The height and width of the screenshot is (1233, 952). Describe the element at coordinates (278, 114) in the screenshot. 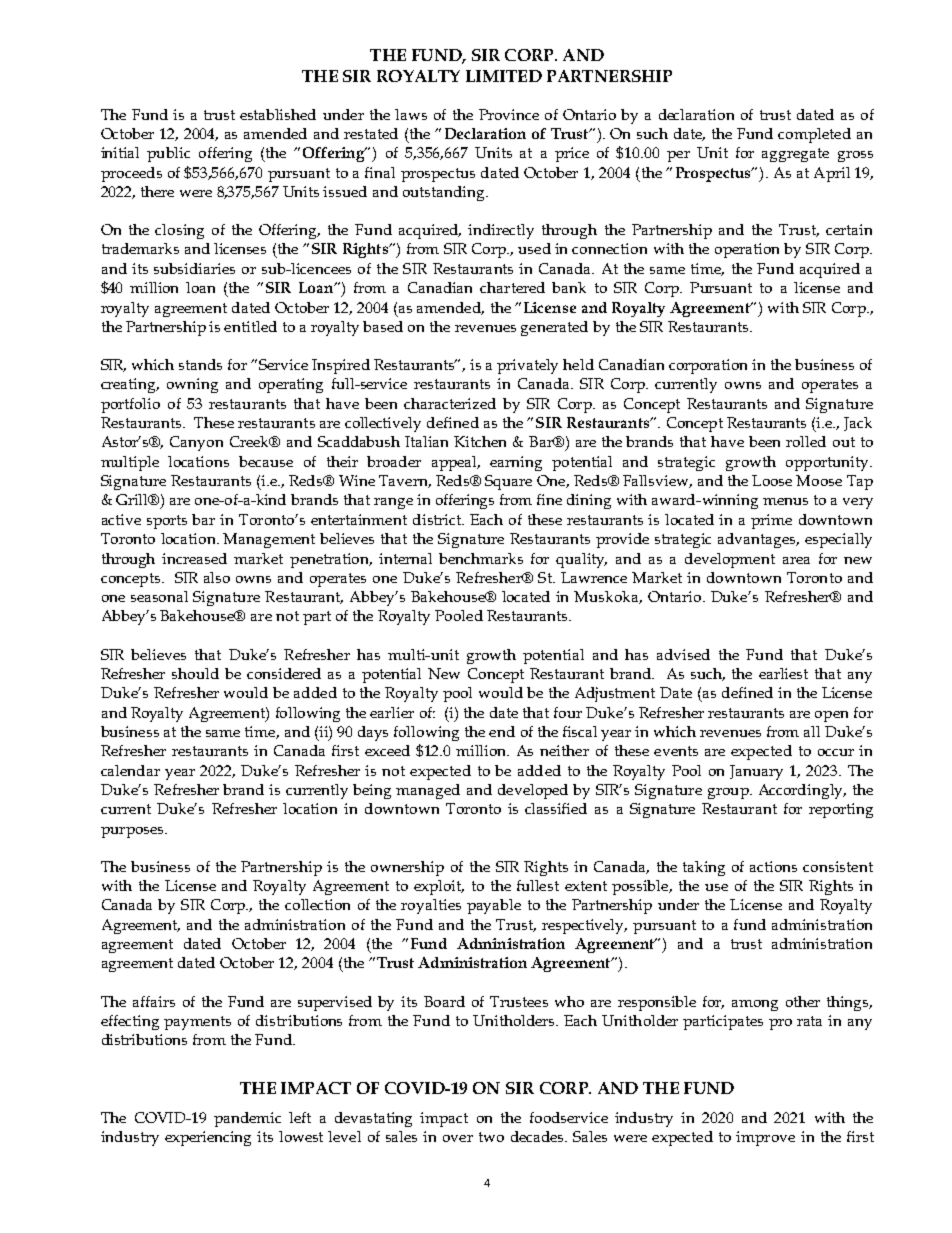

I see `established` at that location.
